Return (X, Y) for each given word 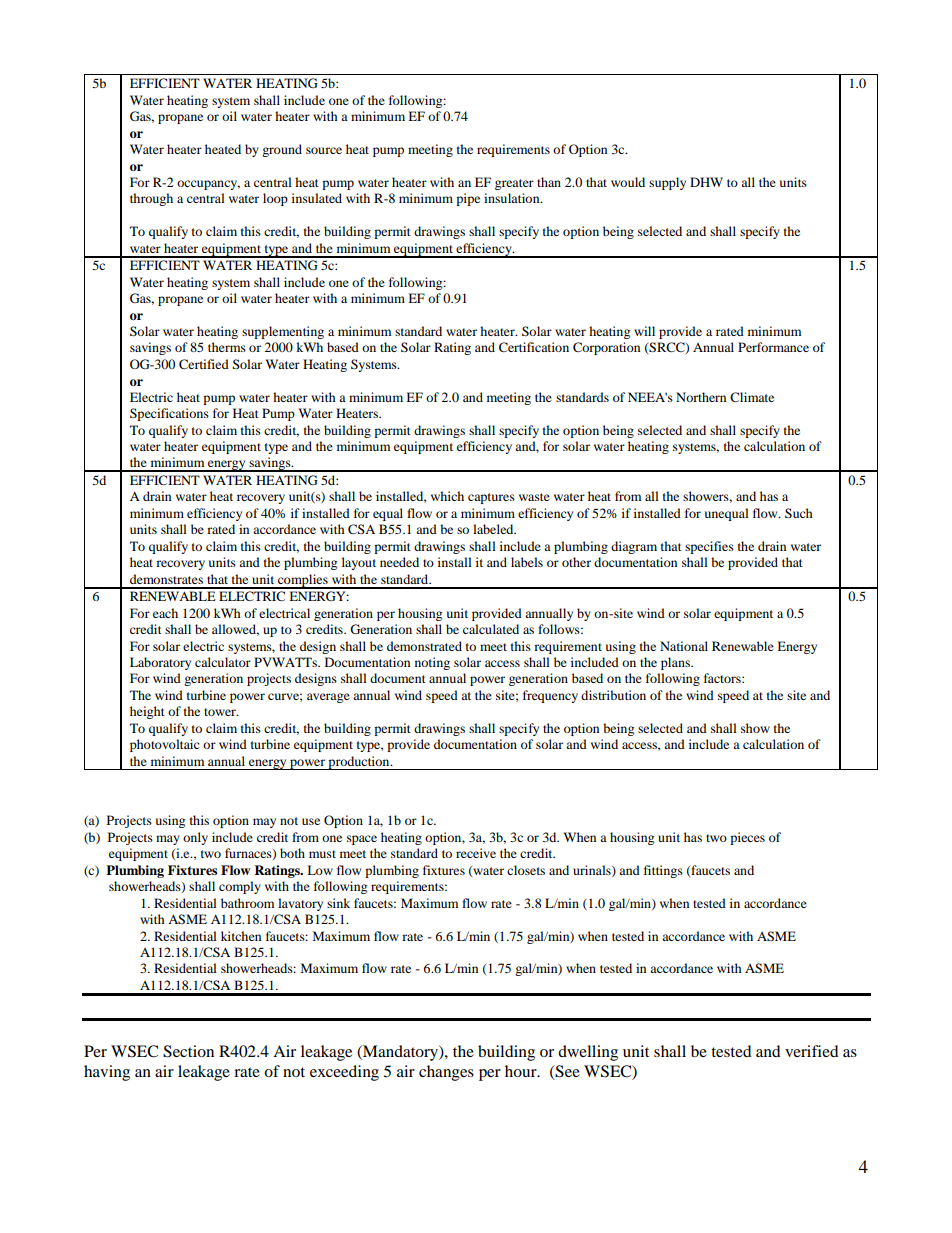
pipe (468, 199)
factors (723, 678)
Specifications (169, 414)
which (447, 496)
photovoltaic (165, 745)
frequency (550, 696)
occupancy (208, 185)
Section (188, 1051)
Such (799, 513)
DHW (706, 182)
